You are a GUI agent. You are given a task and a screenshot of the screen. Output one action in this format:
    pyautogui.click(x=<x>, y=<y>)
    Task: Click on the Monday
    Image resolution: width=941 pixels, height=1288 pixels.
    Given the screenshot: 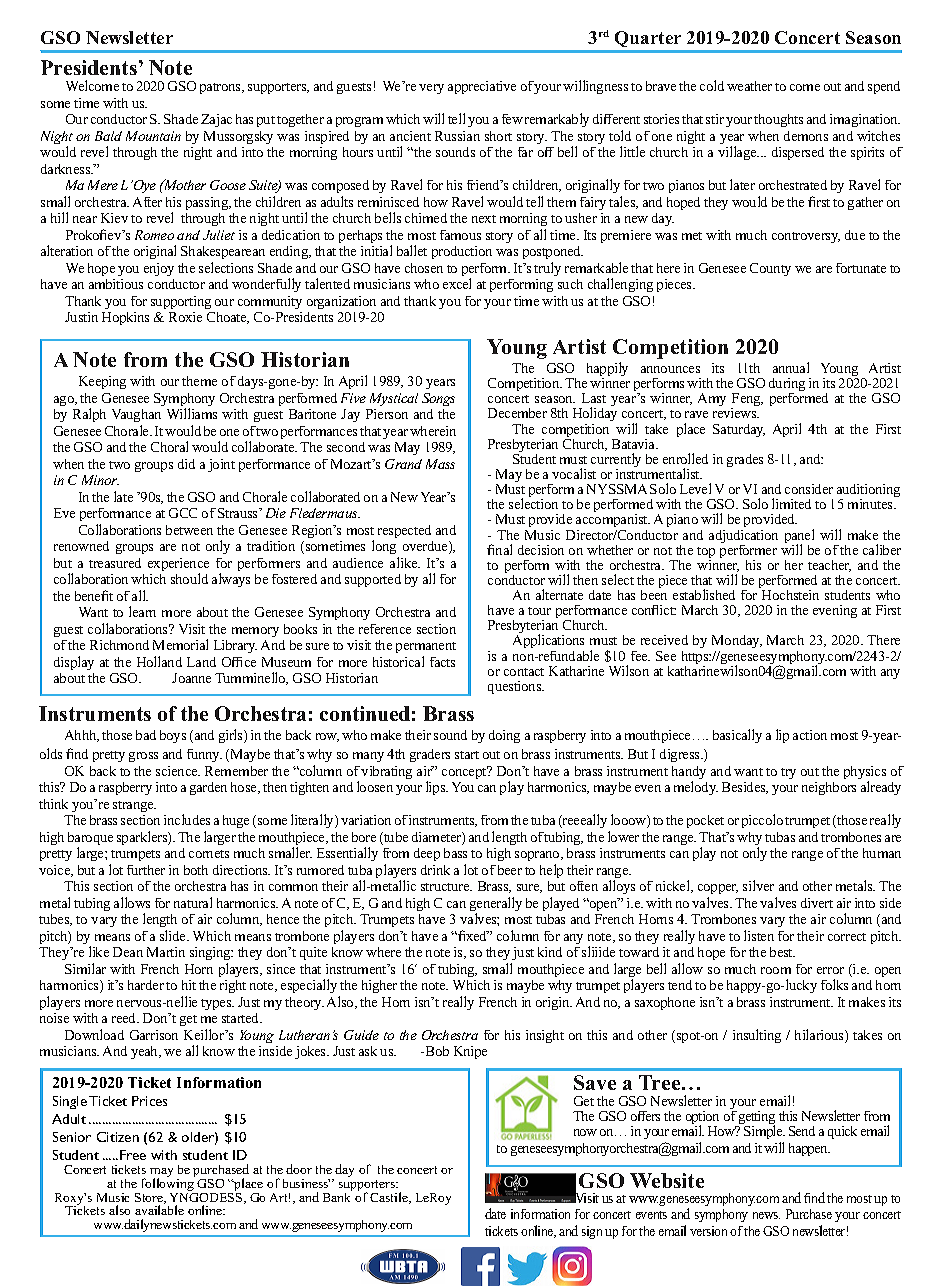 What is the action you would take?
    pyautogui.click(x=737, y=643)
